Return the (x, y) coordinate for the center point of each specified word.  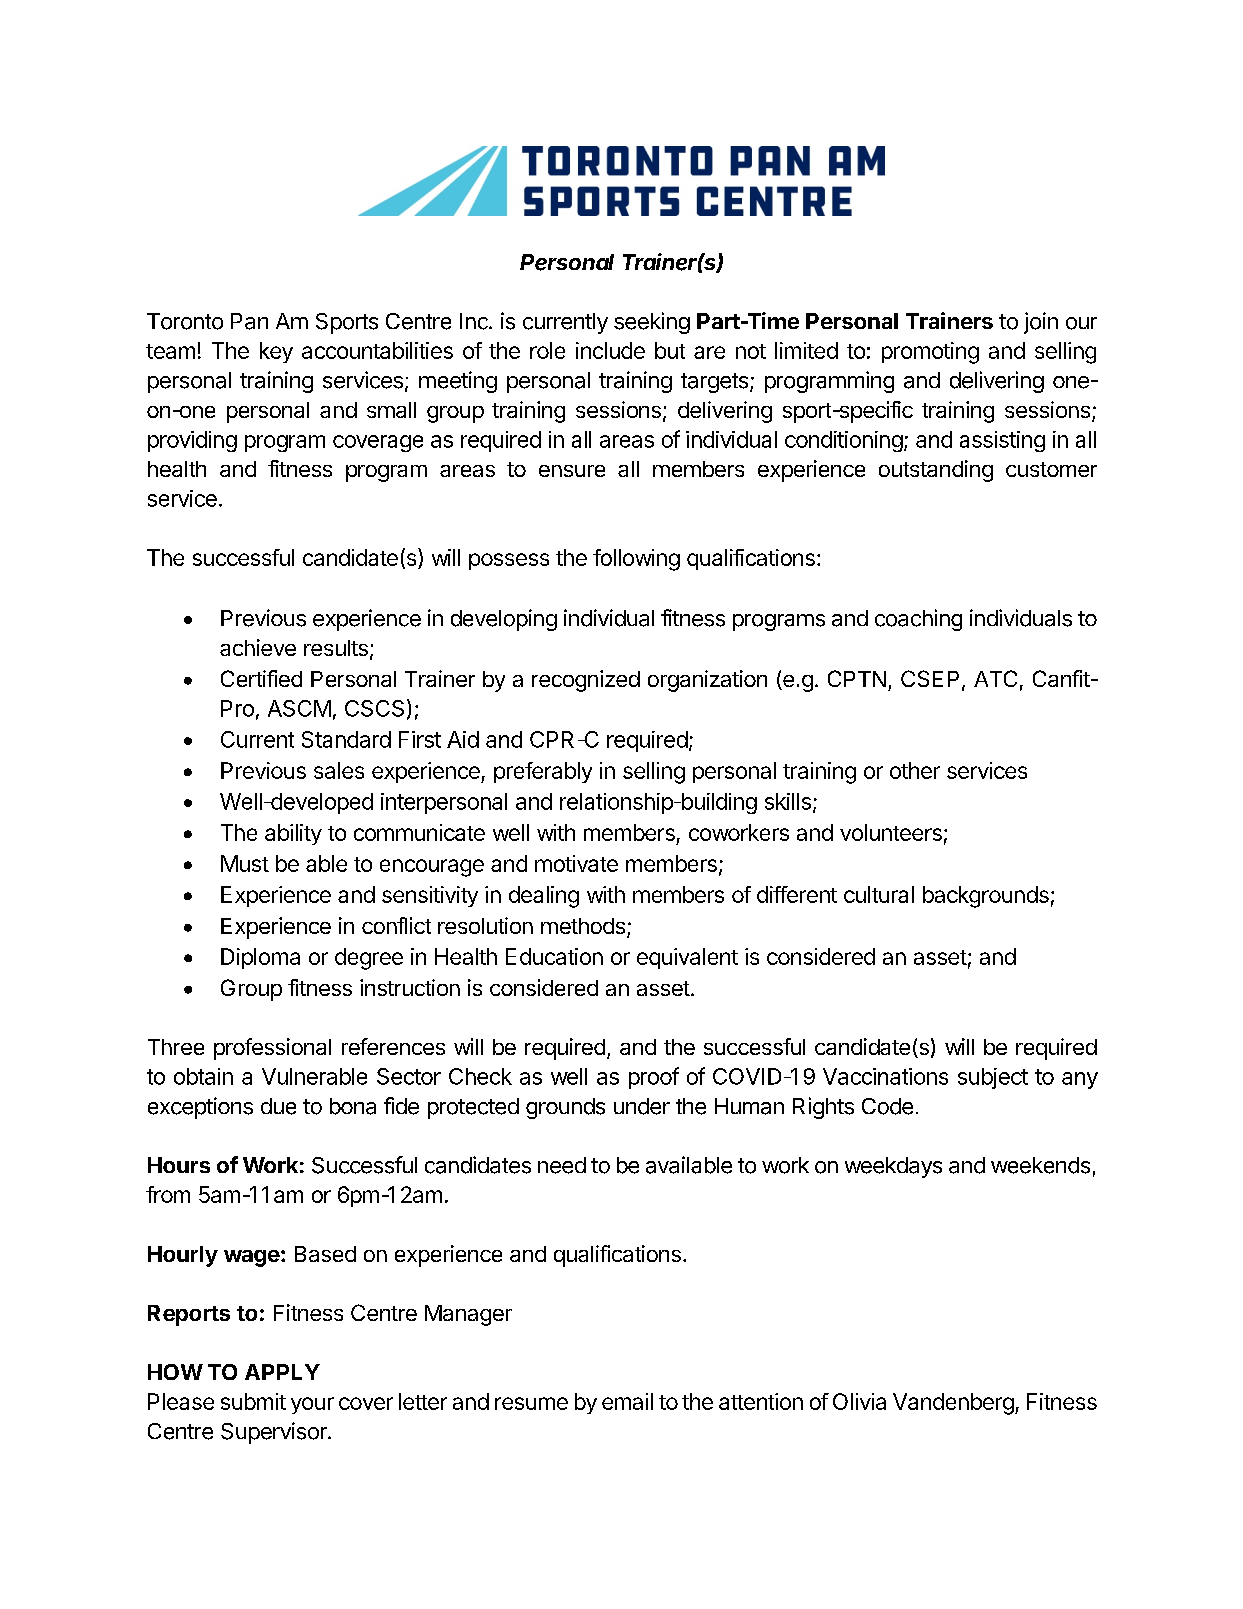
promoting (930, 353)
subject (993, 1078)
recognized (586, 681)
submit (253, 1401)
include (610, 350)
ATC (995, 678)
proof (654, 1078)
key (276, 352)
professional (272, 1049)
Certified (261, 678)
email (627, 1401)
